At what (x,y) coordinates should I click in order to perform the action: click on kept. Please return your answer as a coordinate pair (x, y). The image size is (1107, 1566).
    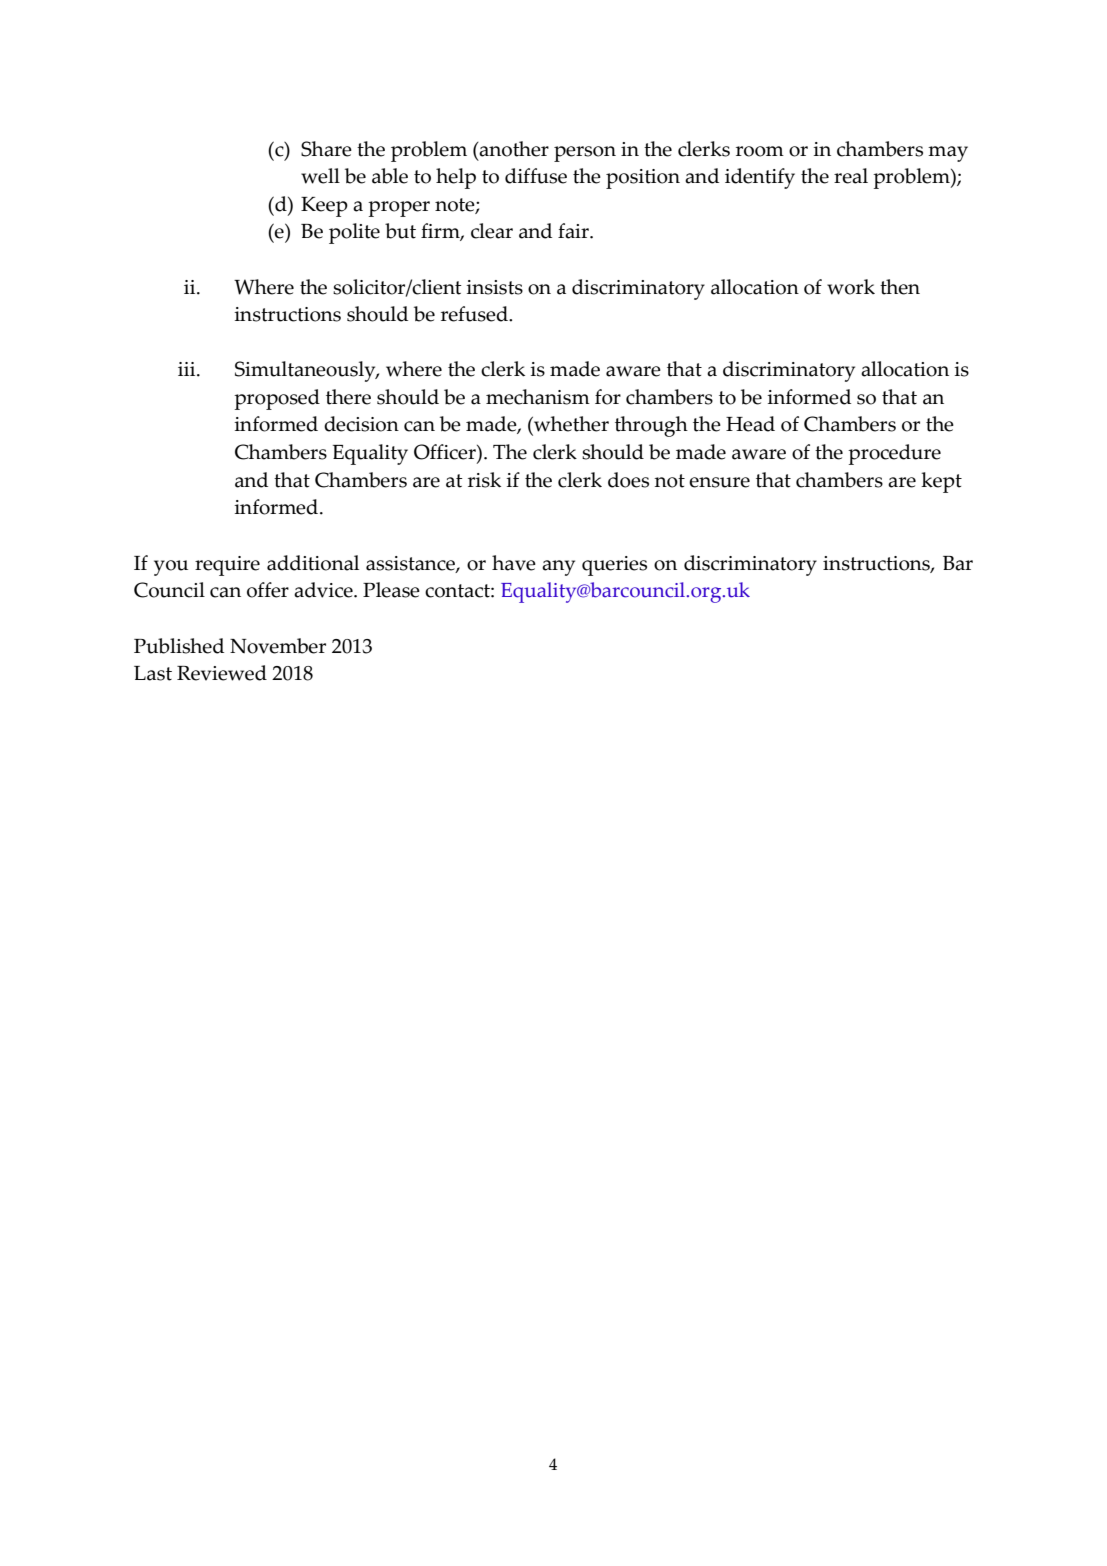
    Looking at the image, I should click on (941, 482).
